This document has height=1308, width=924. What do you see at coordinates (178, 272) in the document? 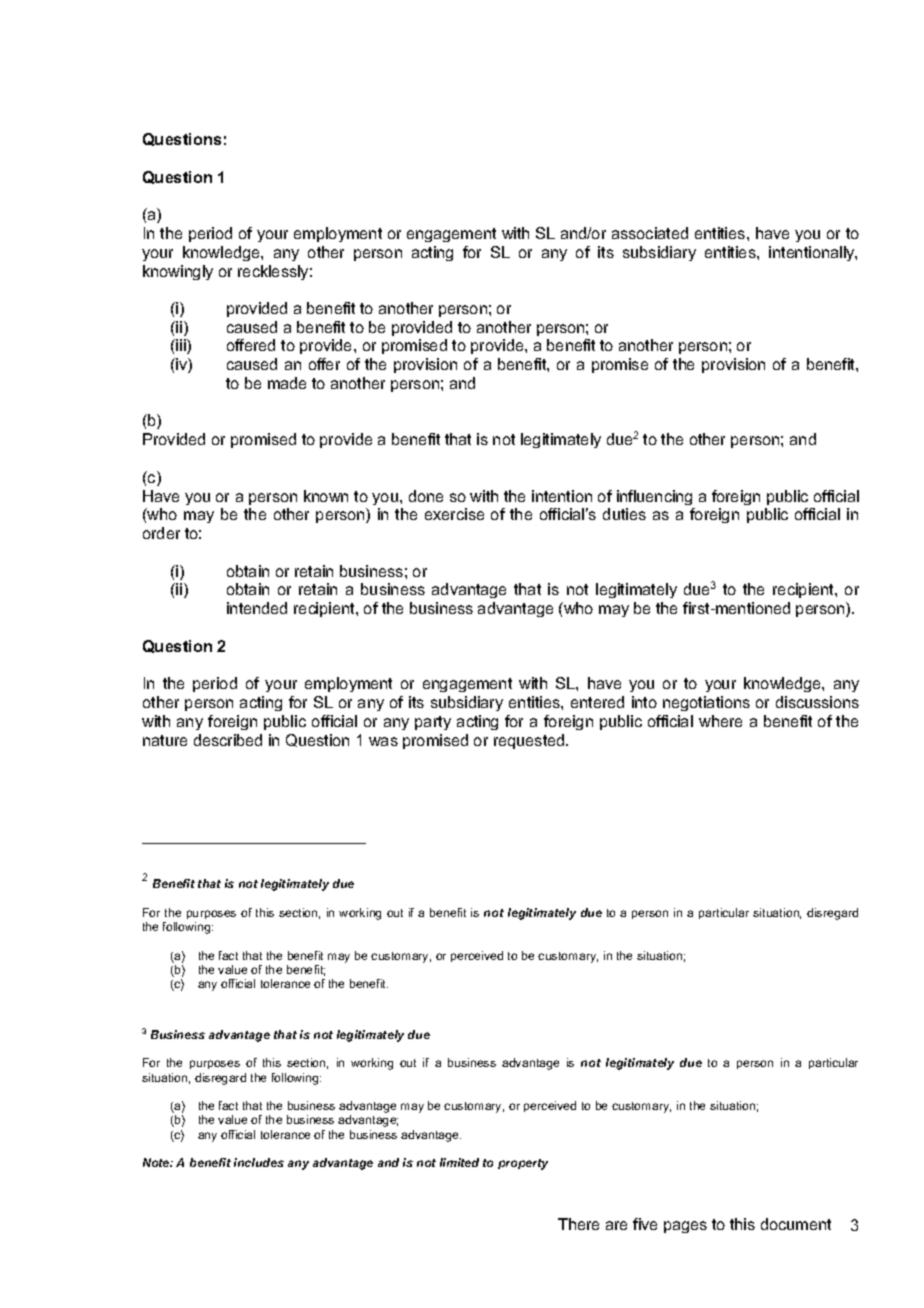
I see `knowingly` at bounding box center [178, 272].
